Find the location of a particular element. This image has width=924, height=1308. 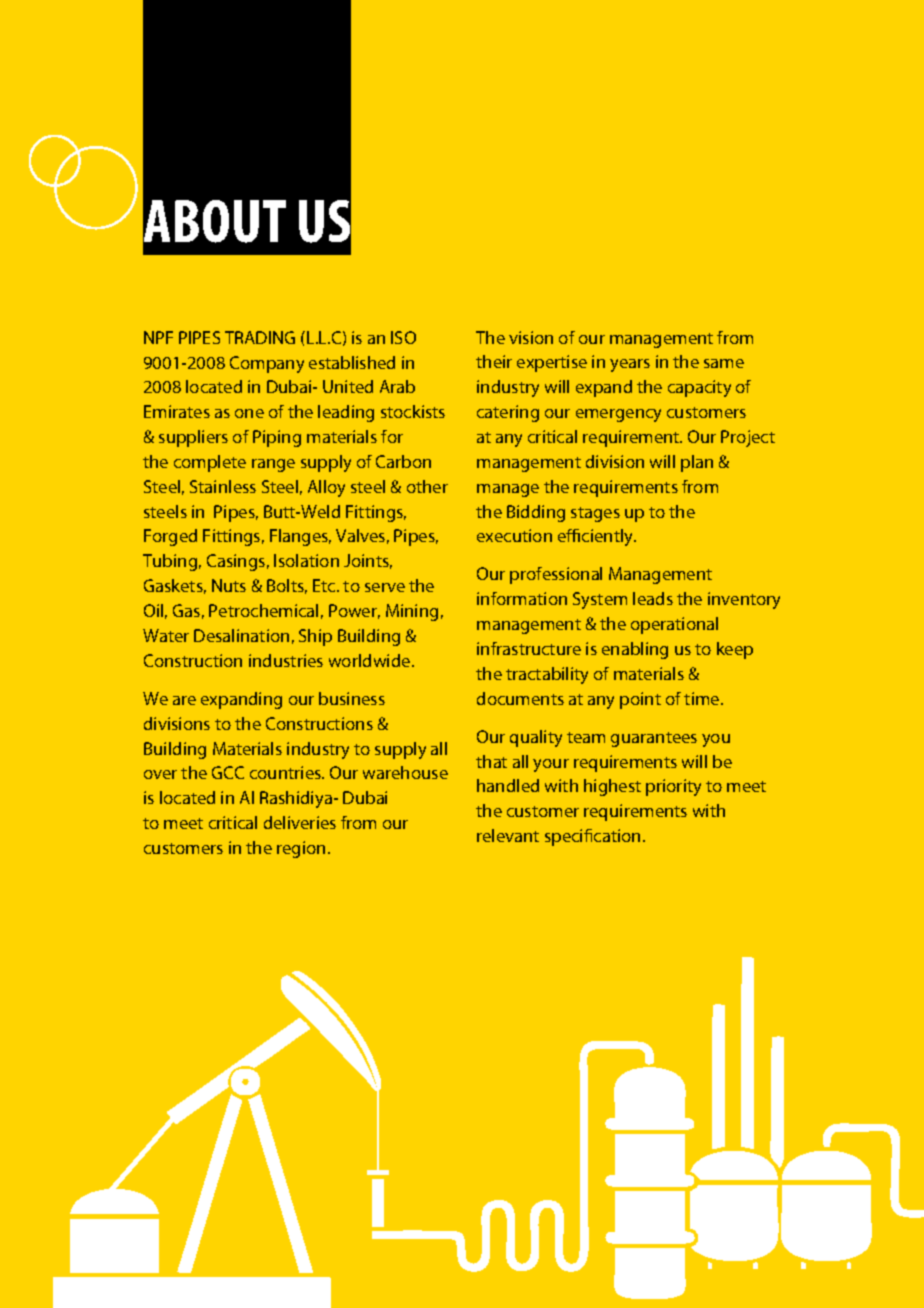

business is located at coordinates (352, 698).
